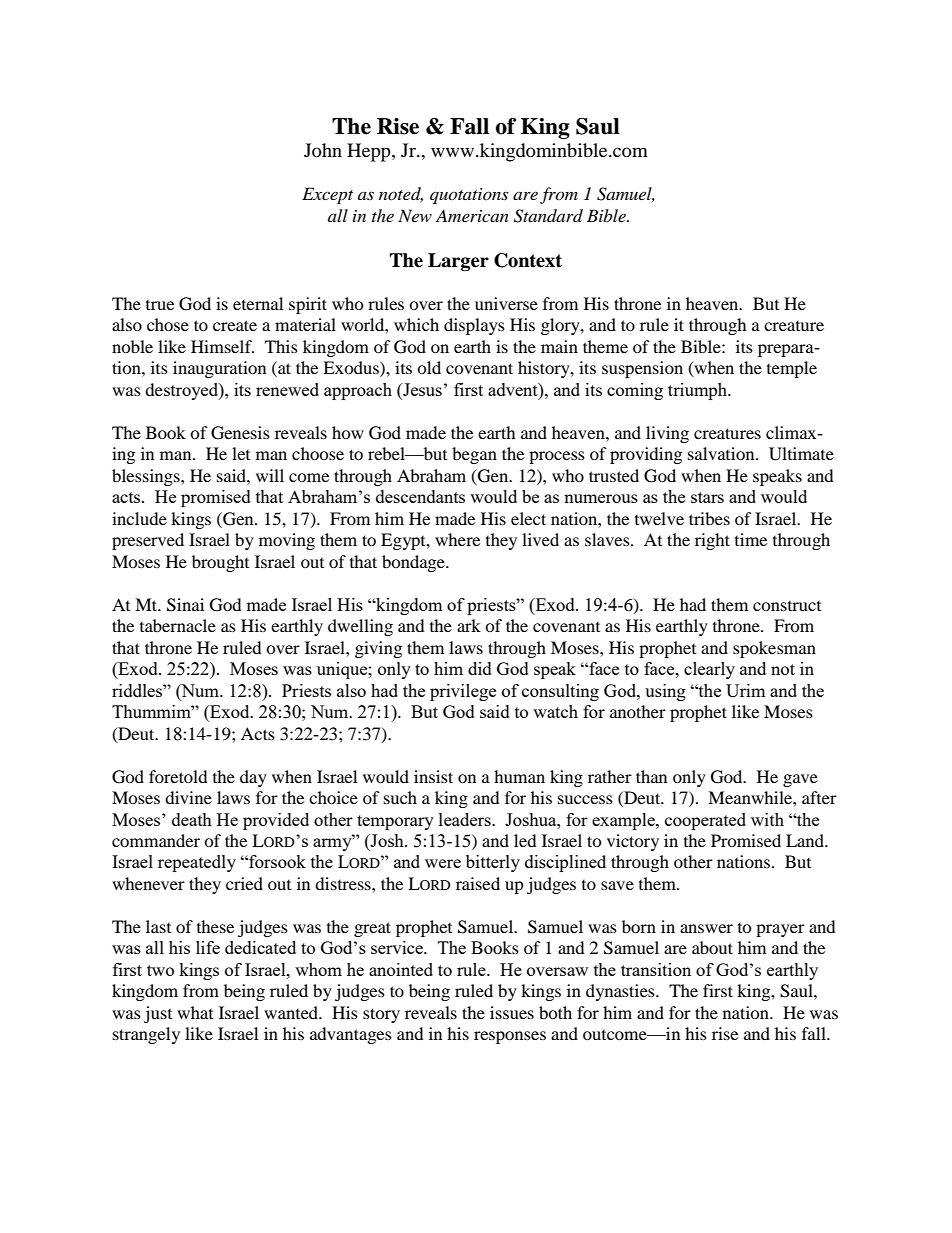 This image has width=952, height=1233. What do you see at coordinates (195, 1012) in the image?
I see `what` at bounding box center [195, 1012].
